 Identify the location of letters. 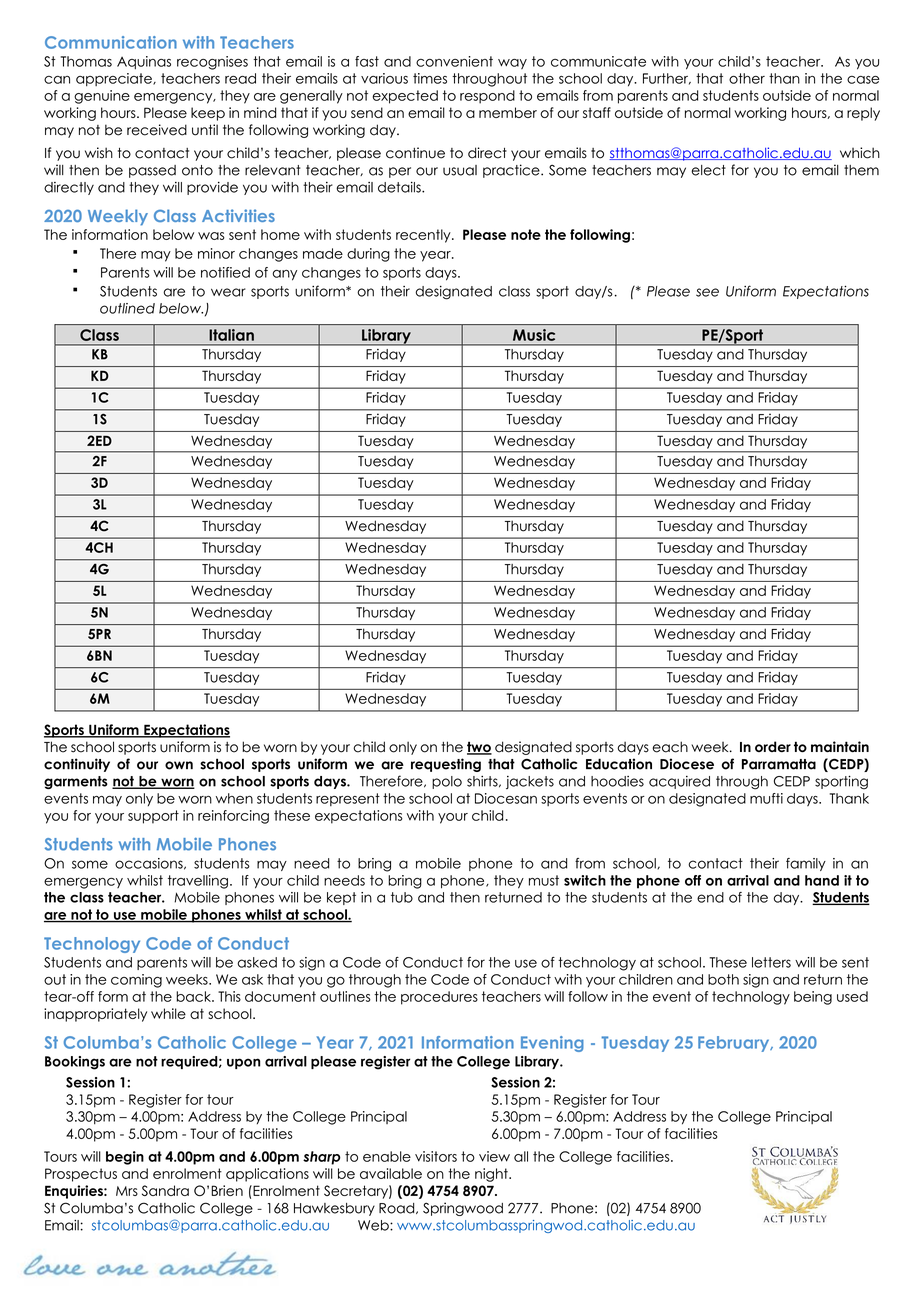
(771, 962).
